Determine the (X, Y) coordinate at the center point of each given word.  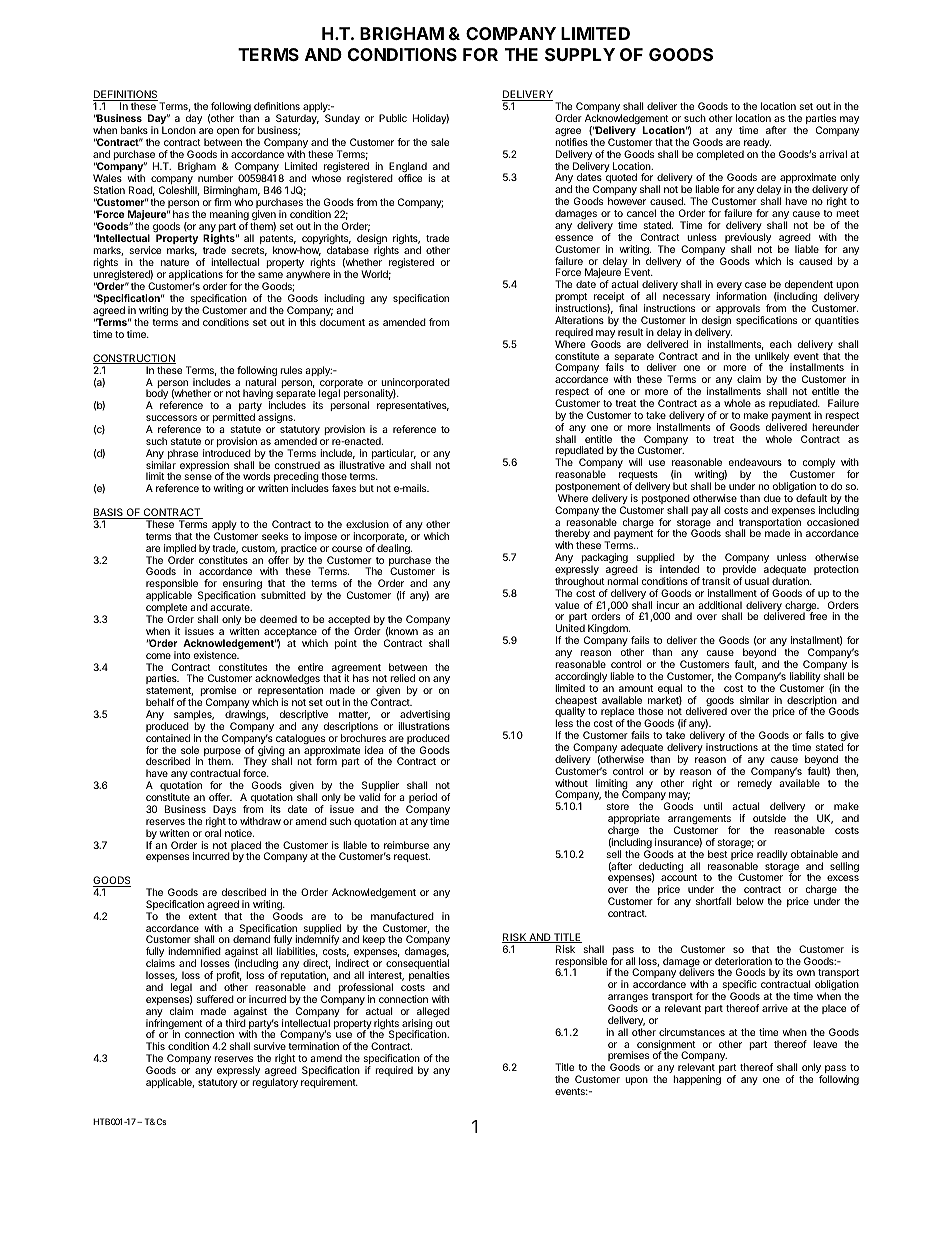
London (179, 130)
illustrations (424, 726)
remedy (755, 784)
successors (171, 418)
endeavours (755, 462)
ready (756, 144)
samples (194, 716)
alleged (433, 1013)
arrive (775, 1008)
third (235, 1023)
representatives (413, 406)
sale (440, 142)
